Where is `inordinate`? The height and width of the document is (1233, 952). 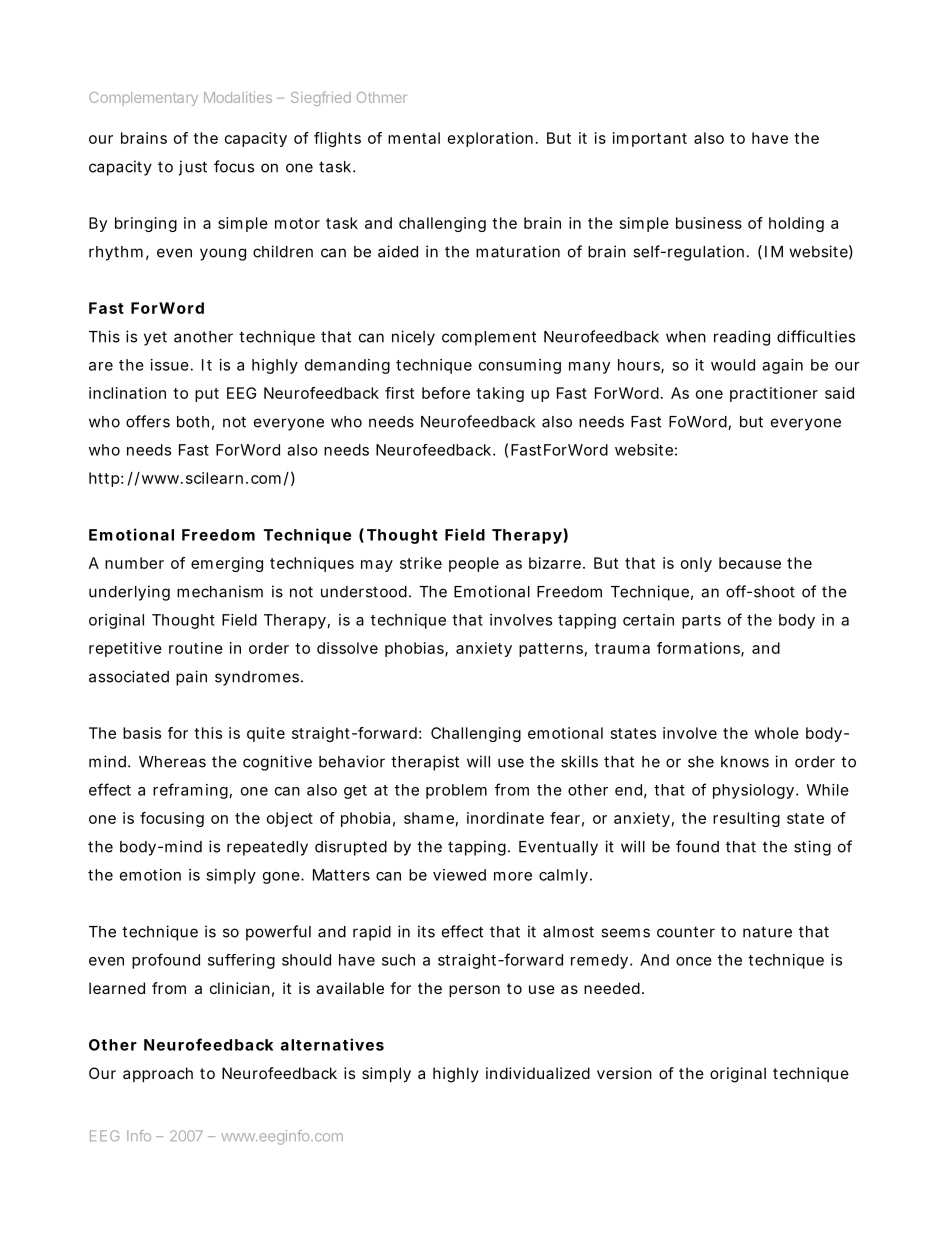 inordinate is located at coordinates (505, 818).
